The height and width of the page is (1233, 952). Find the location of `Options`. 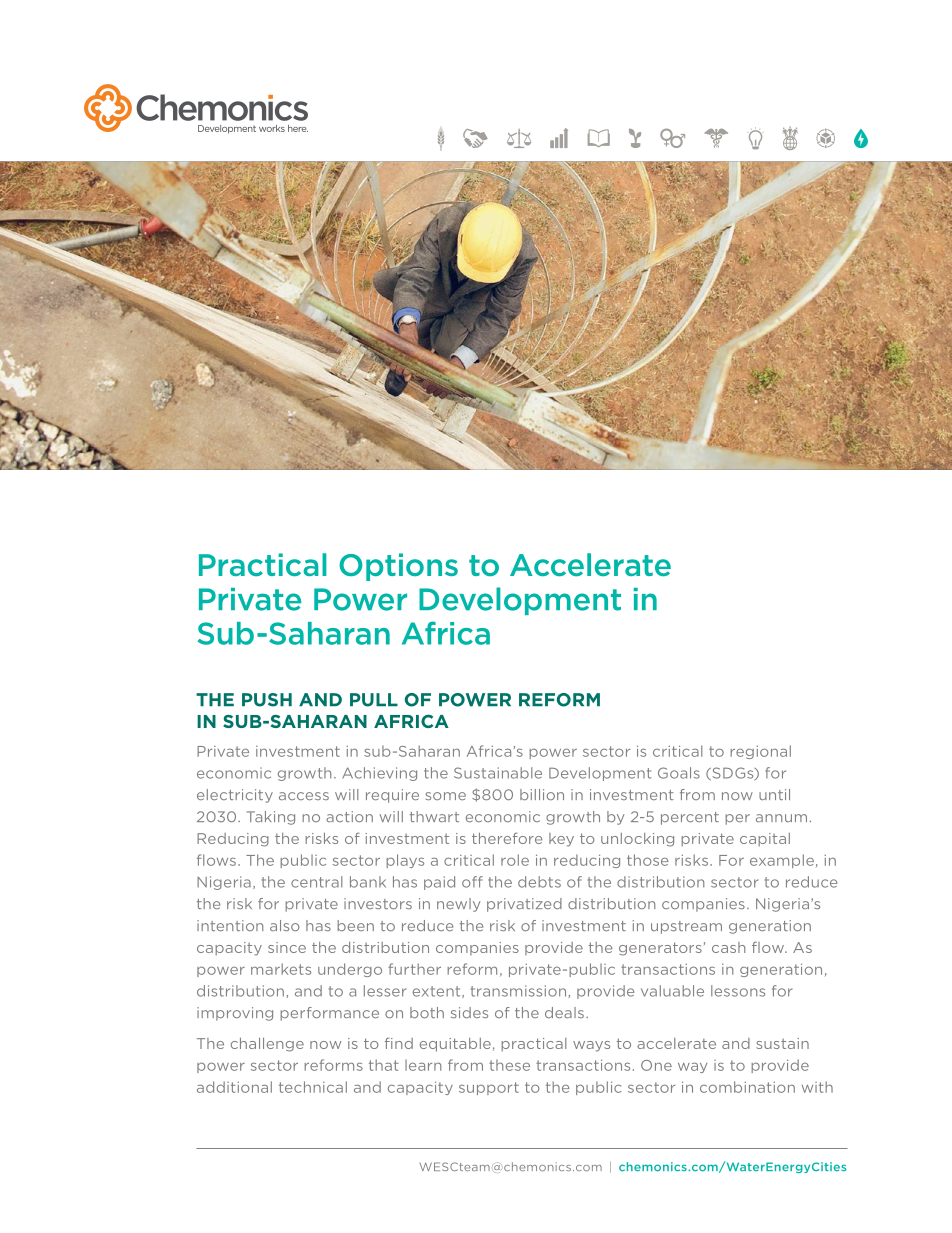

Options is located at coordinates (398, 567).
